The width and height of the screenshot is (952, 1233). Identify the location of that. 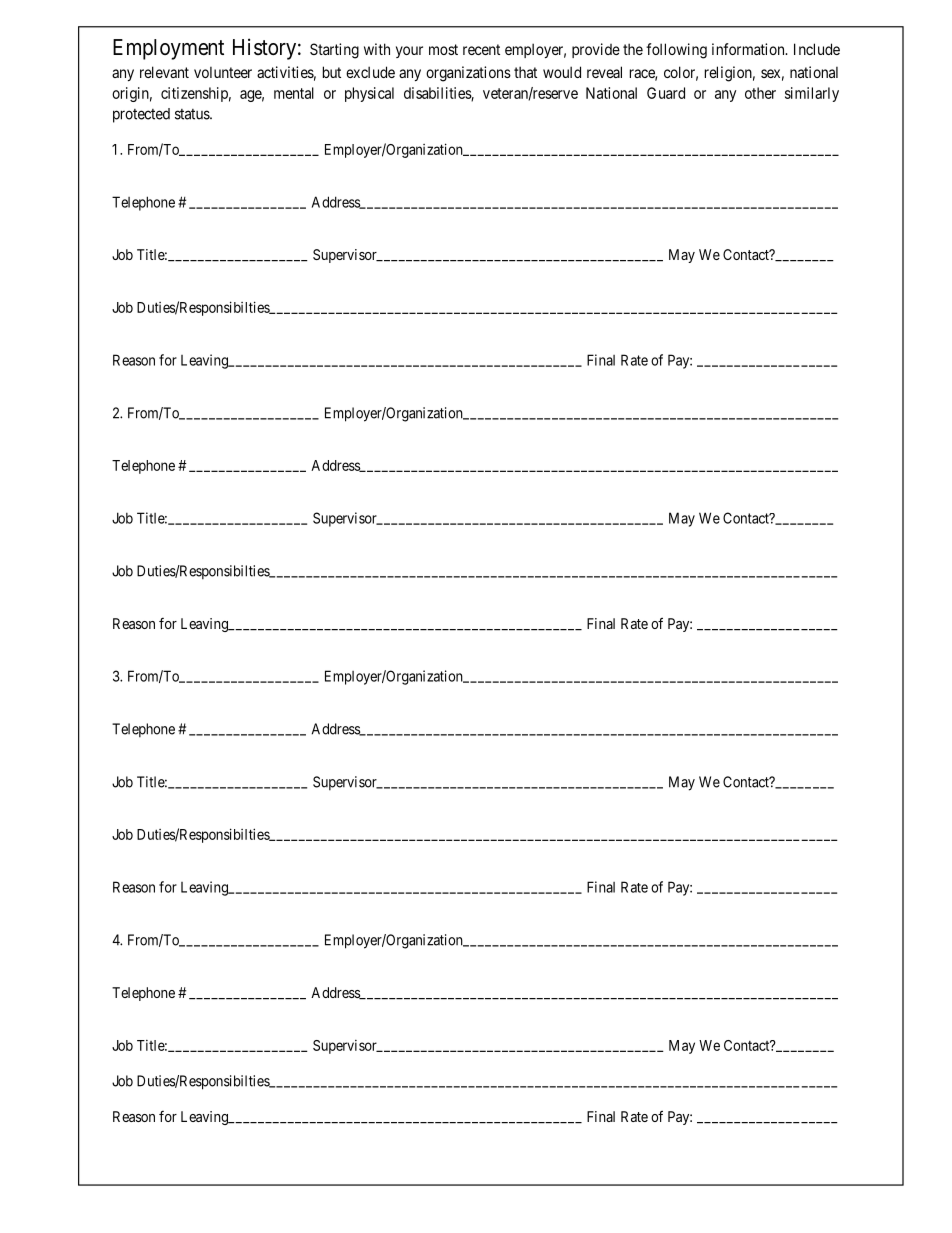
(525, 72).
